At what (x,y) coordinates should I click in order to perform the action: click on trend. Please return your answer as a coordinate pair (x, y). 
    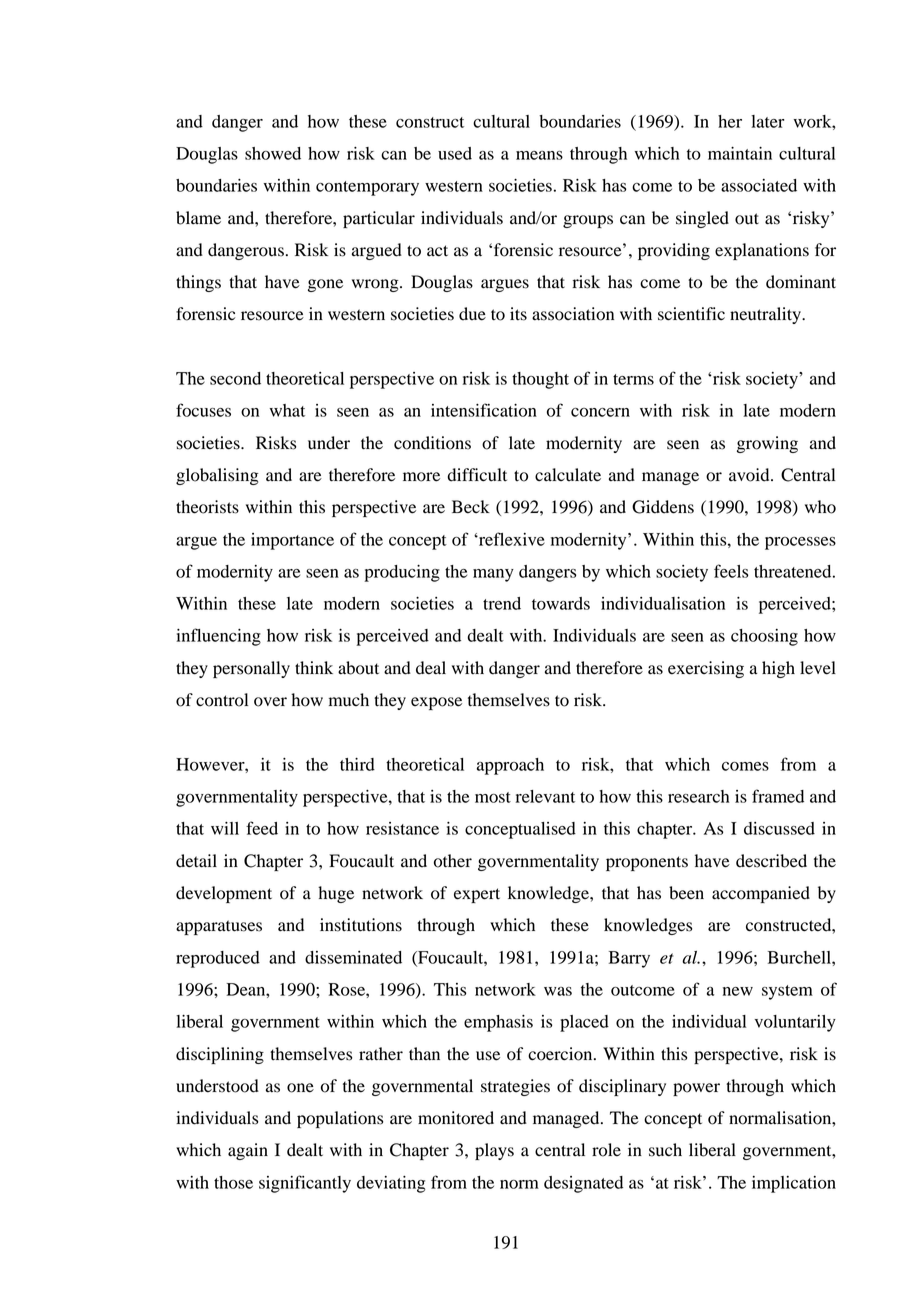
    Looking at the image, I should click on (502, 603).
